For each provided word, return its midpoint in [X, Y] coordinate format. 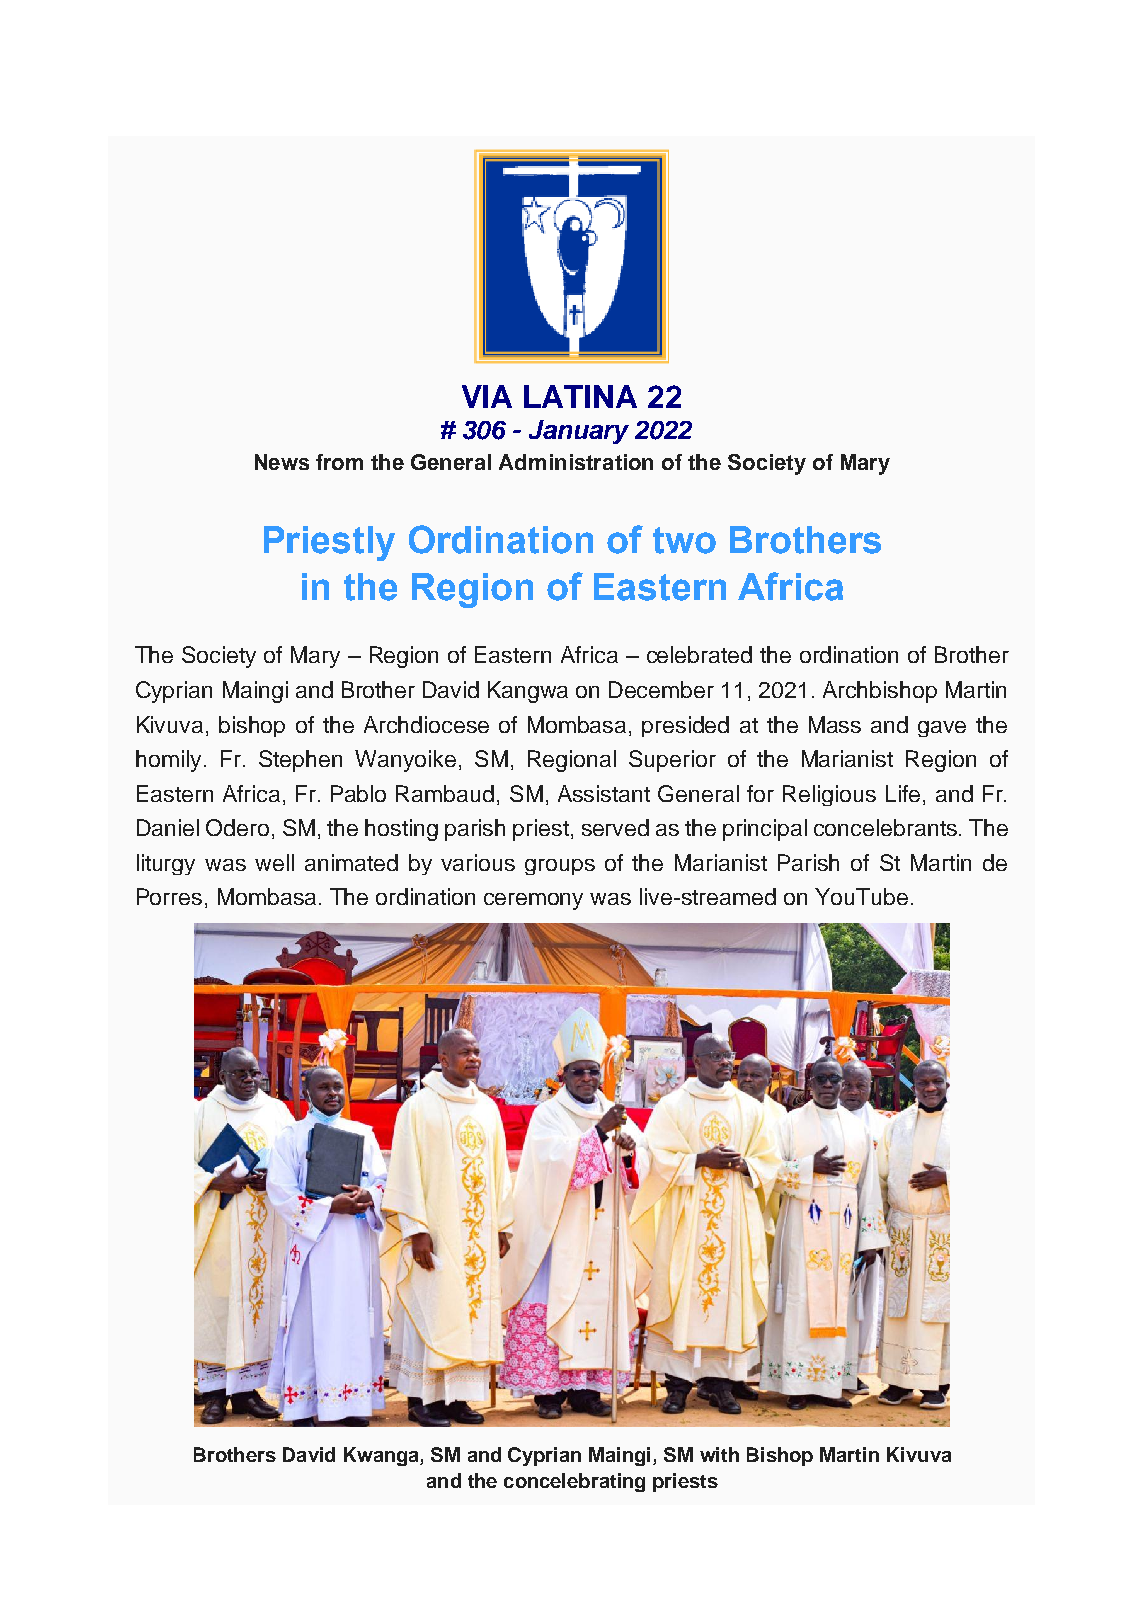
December [661, 689]
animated [351, 862]
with [719, 1454]
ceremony [533, 901]
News [282, 462]
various [478, 862]
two [684, 540]
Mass [835, 724]
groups [560, 867]
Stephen [300, 761]
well [274, 862]
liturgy [166, 864]
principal [765, 830]
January [579, 432]
